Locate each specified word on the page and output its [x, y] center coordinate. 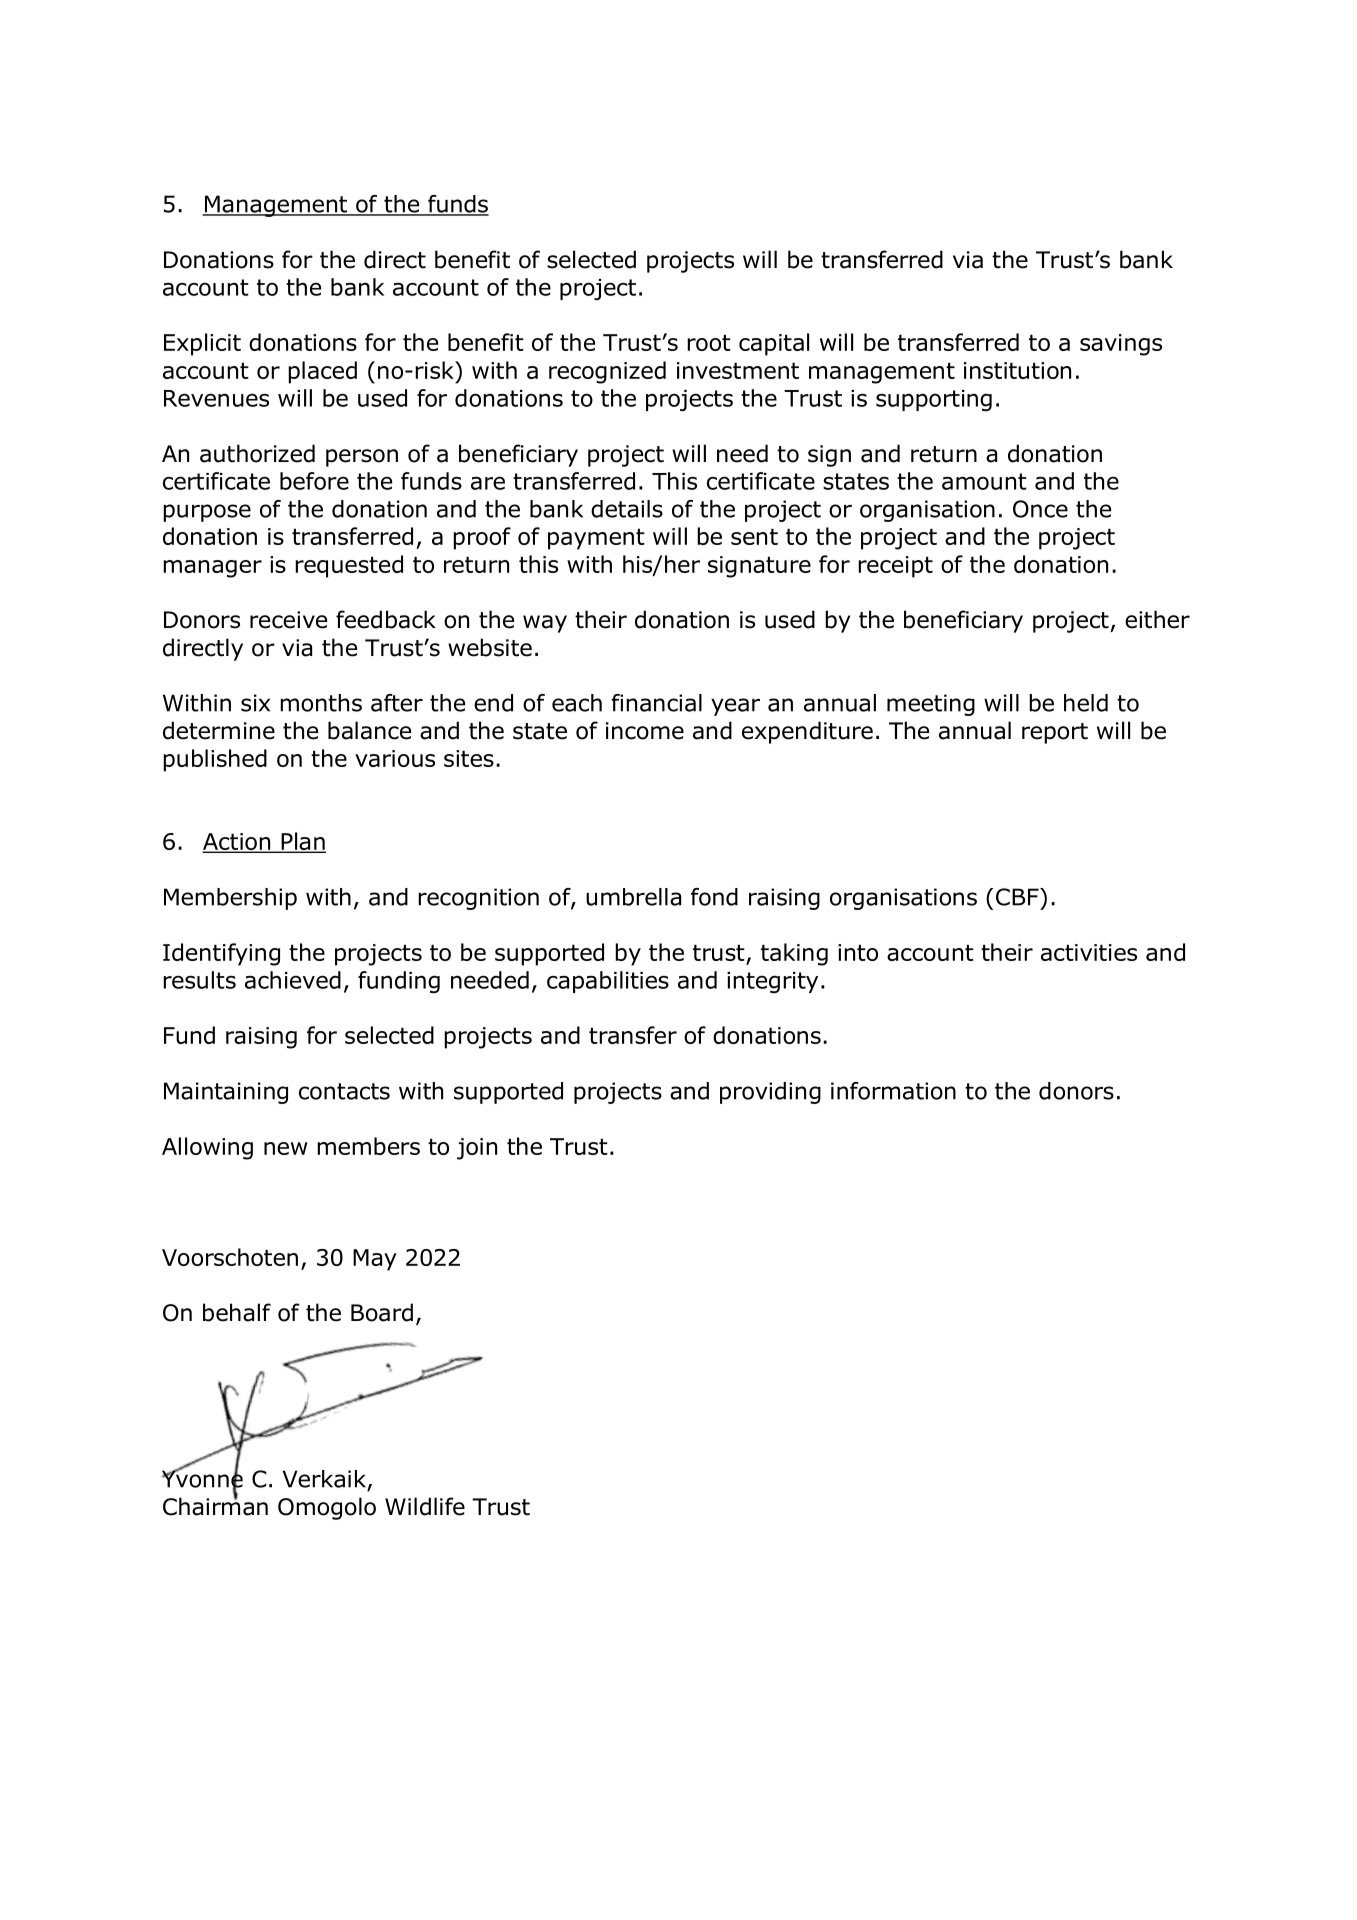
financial [656, 703]
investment [738, 370]
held [1086, 703]
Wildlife [425, 1506]
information [893, 1091]
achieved [293, 980]
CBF [1018, 897]
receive [288, 620]
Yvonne [202, 1479]
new [285, 1148]
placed [322, 372]
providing [770, 1093]
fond [714, 897]
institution [1017, 370]
